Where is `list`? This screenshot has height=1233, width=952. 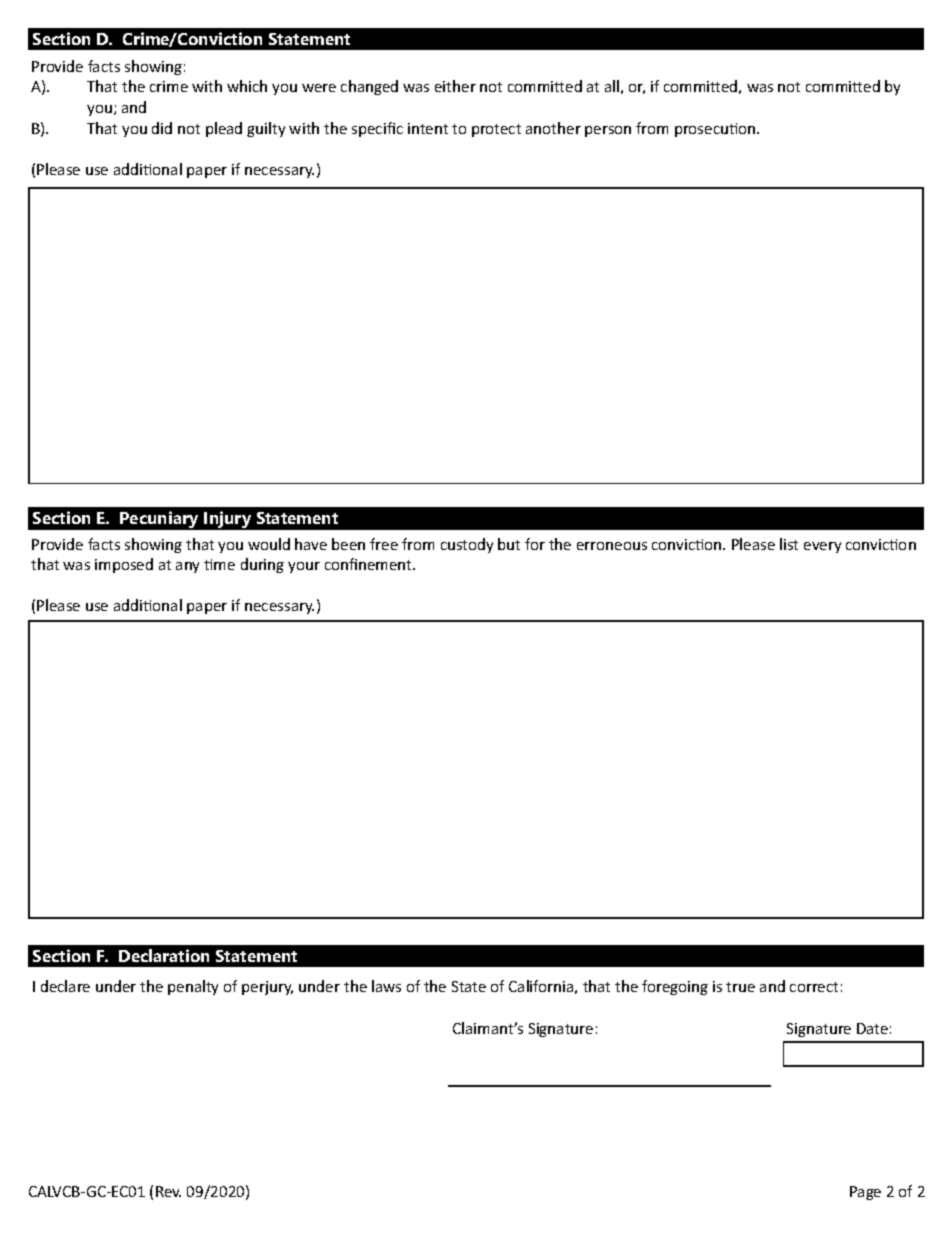 list is located at coordinates (789, 544).
